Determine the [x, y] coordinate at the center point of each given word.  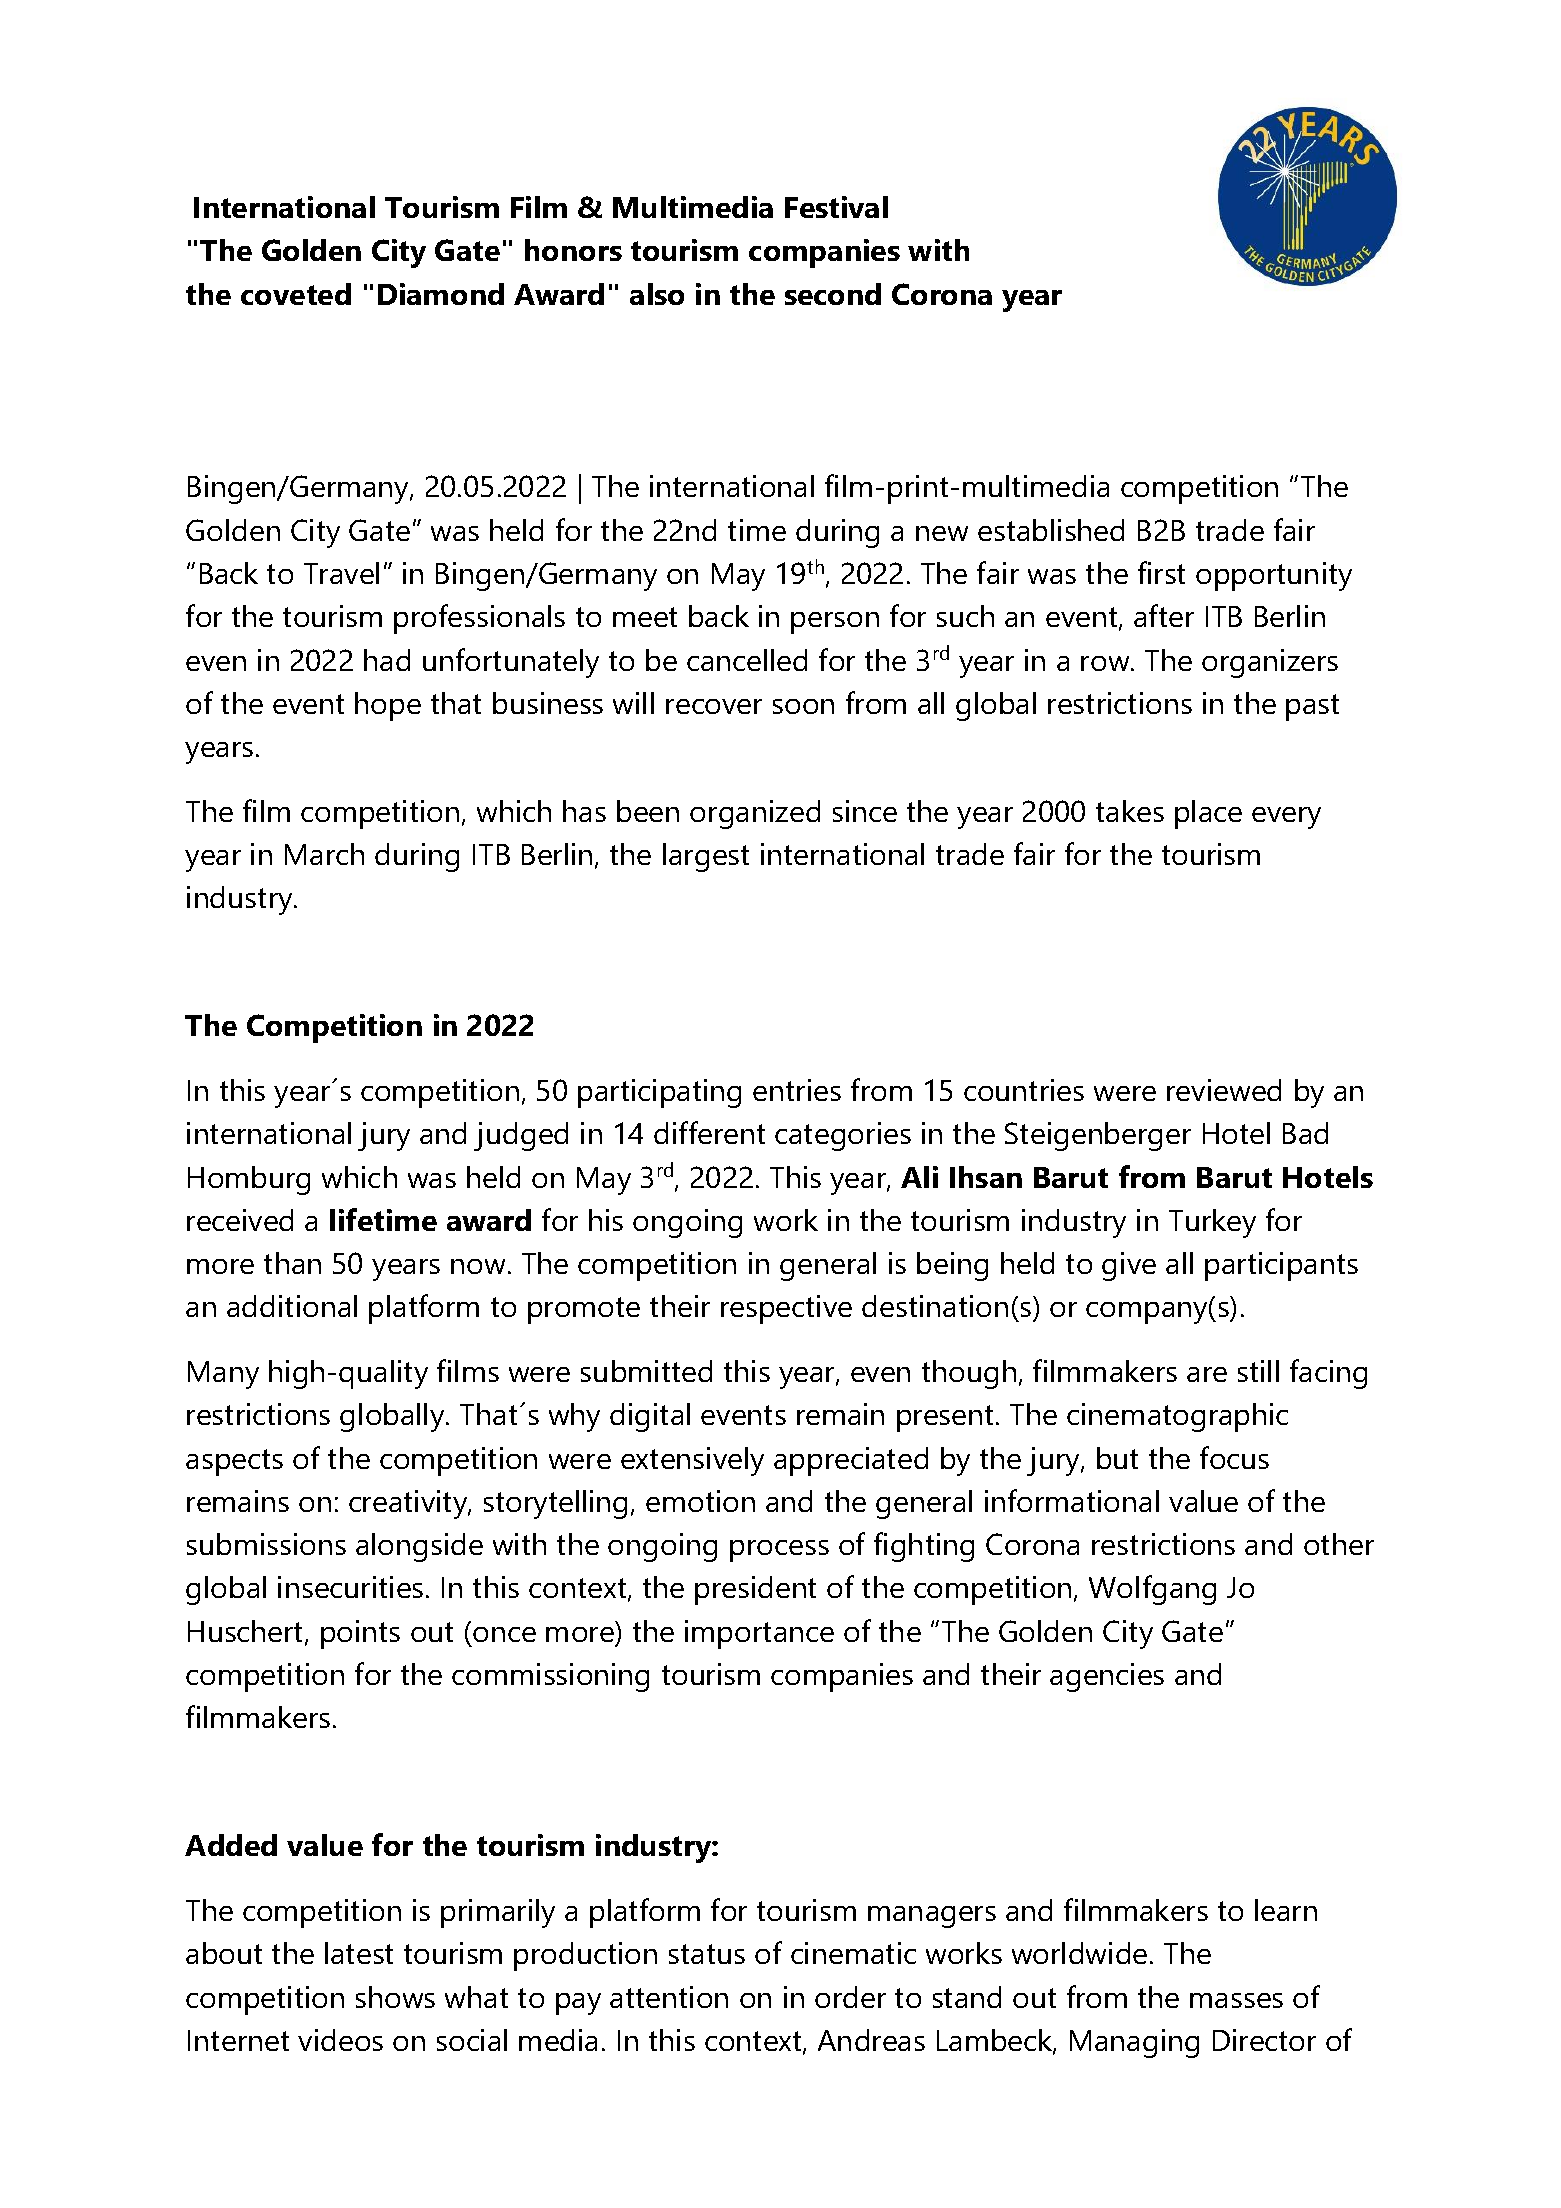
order [850, 1997]
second [833, 294]
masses [1236, 2000]
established [1051, 530]
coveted [296, 294]
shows [395, 1997]
